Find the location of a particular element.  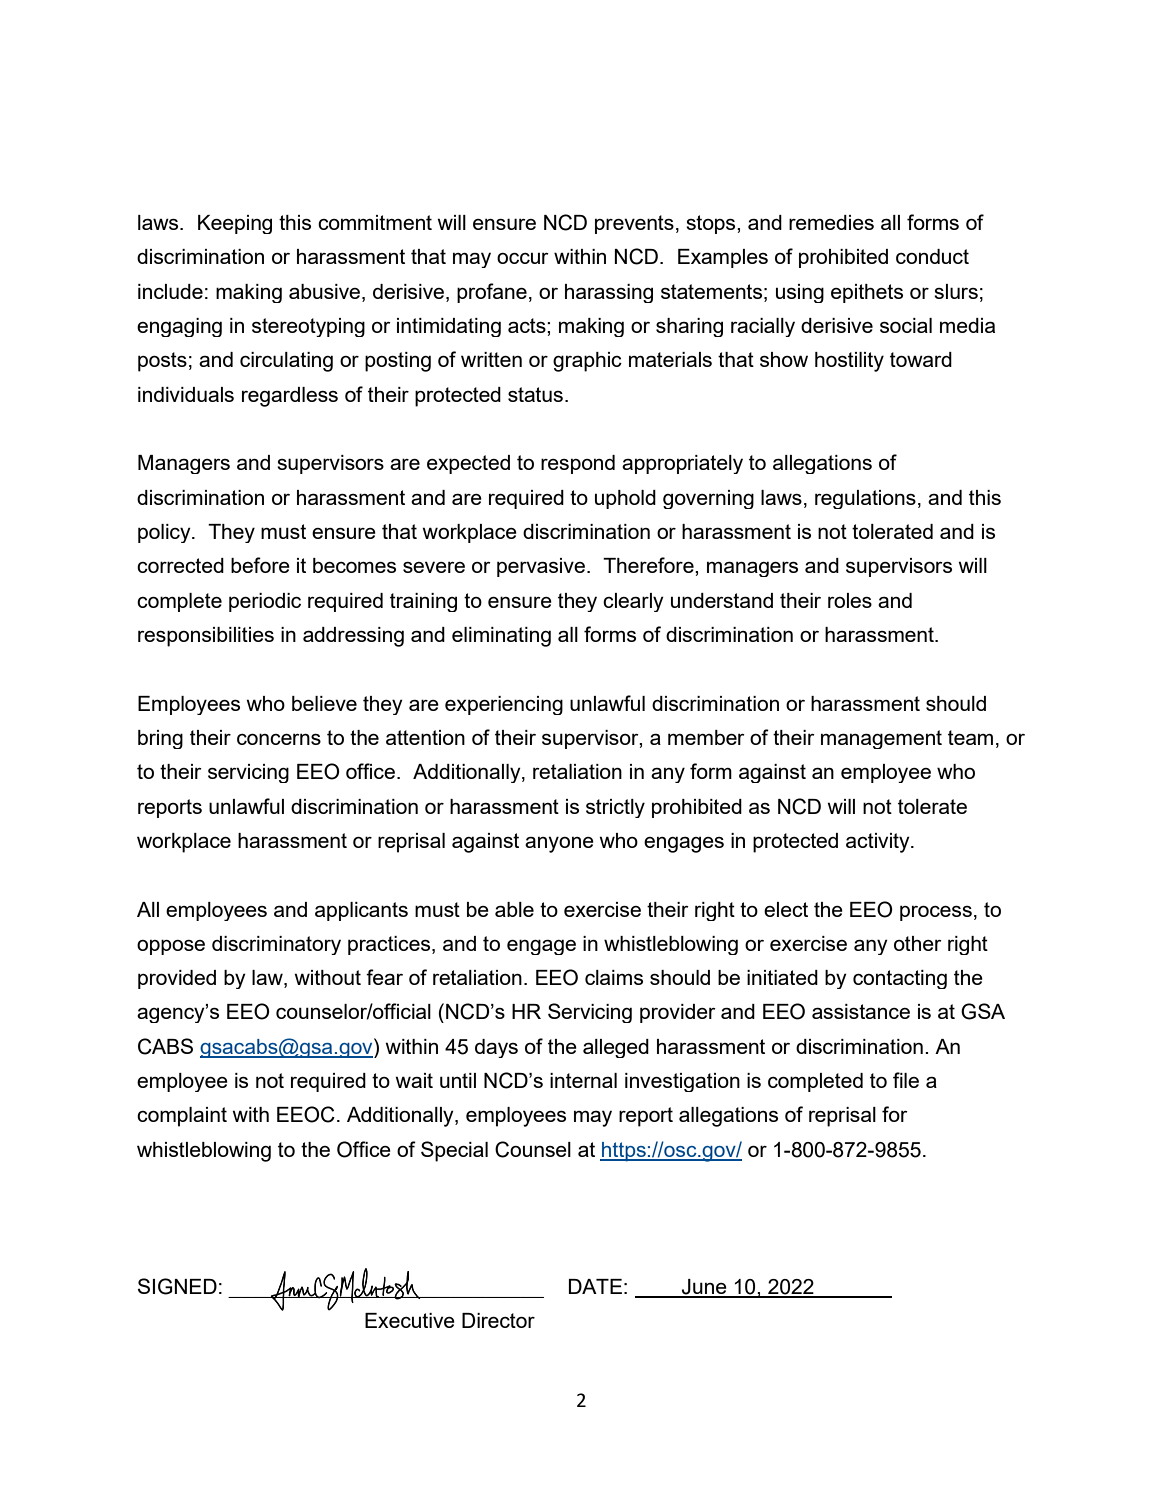

epithets is located at coordinates (867, 293).
